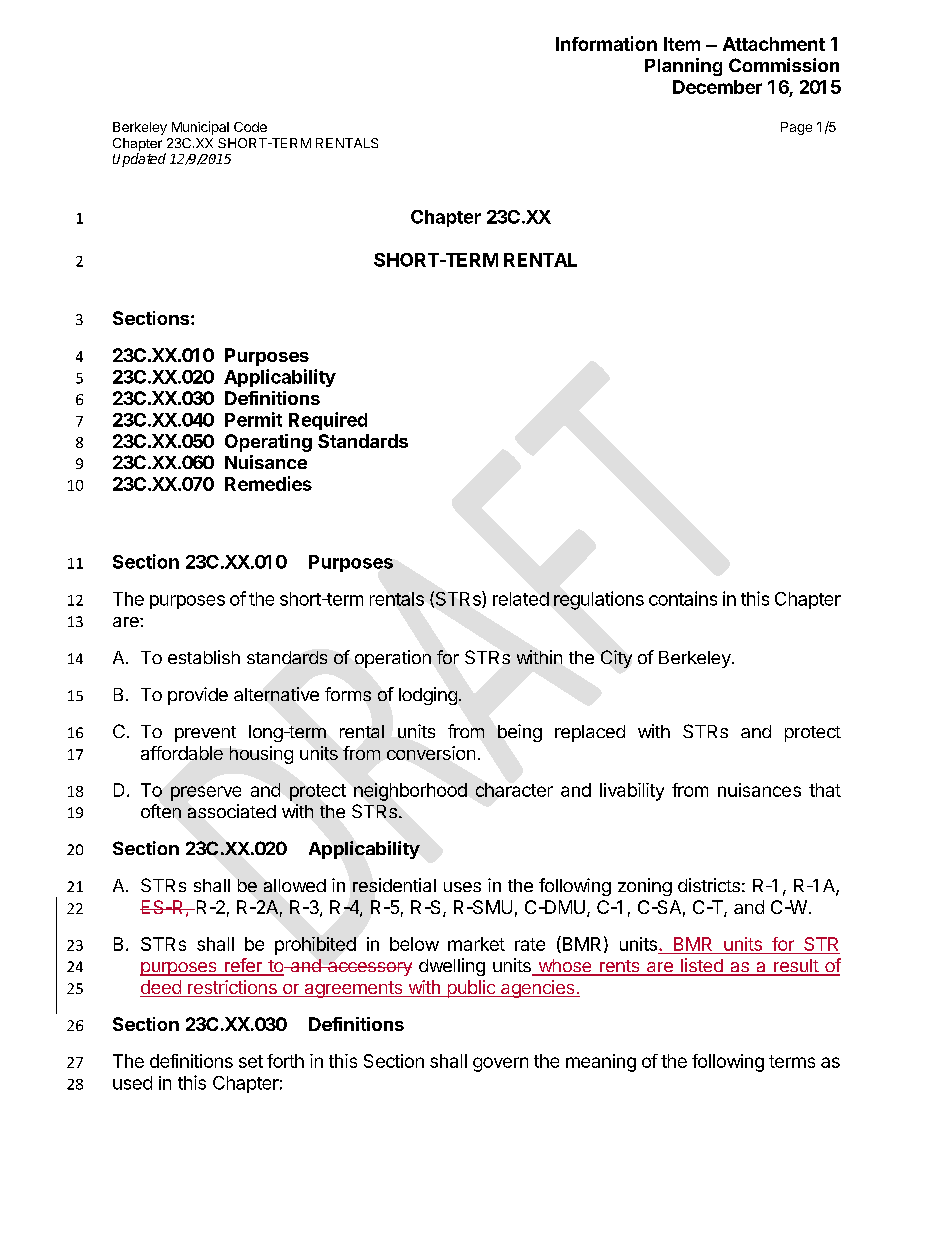 The height and width of the screenshot is (1233, 952). What do you see at coordinates (251, 1061) in the screenshot?
I see `set` at bounding box center [251, 1061].
